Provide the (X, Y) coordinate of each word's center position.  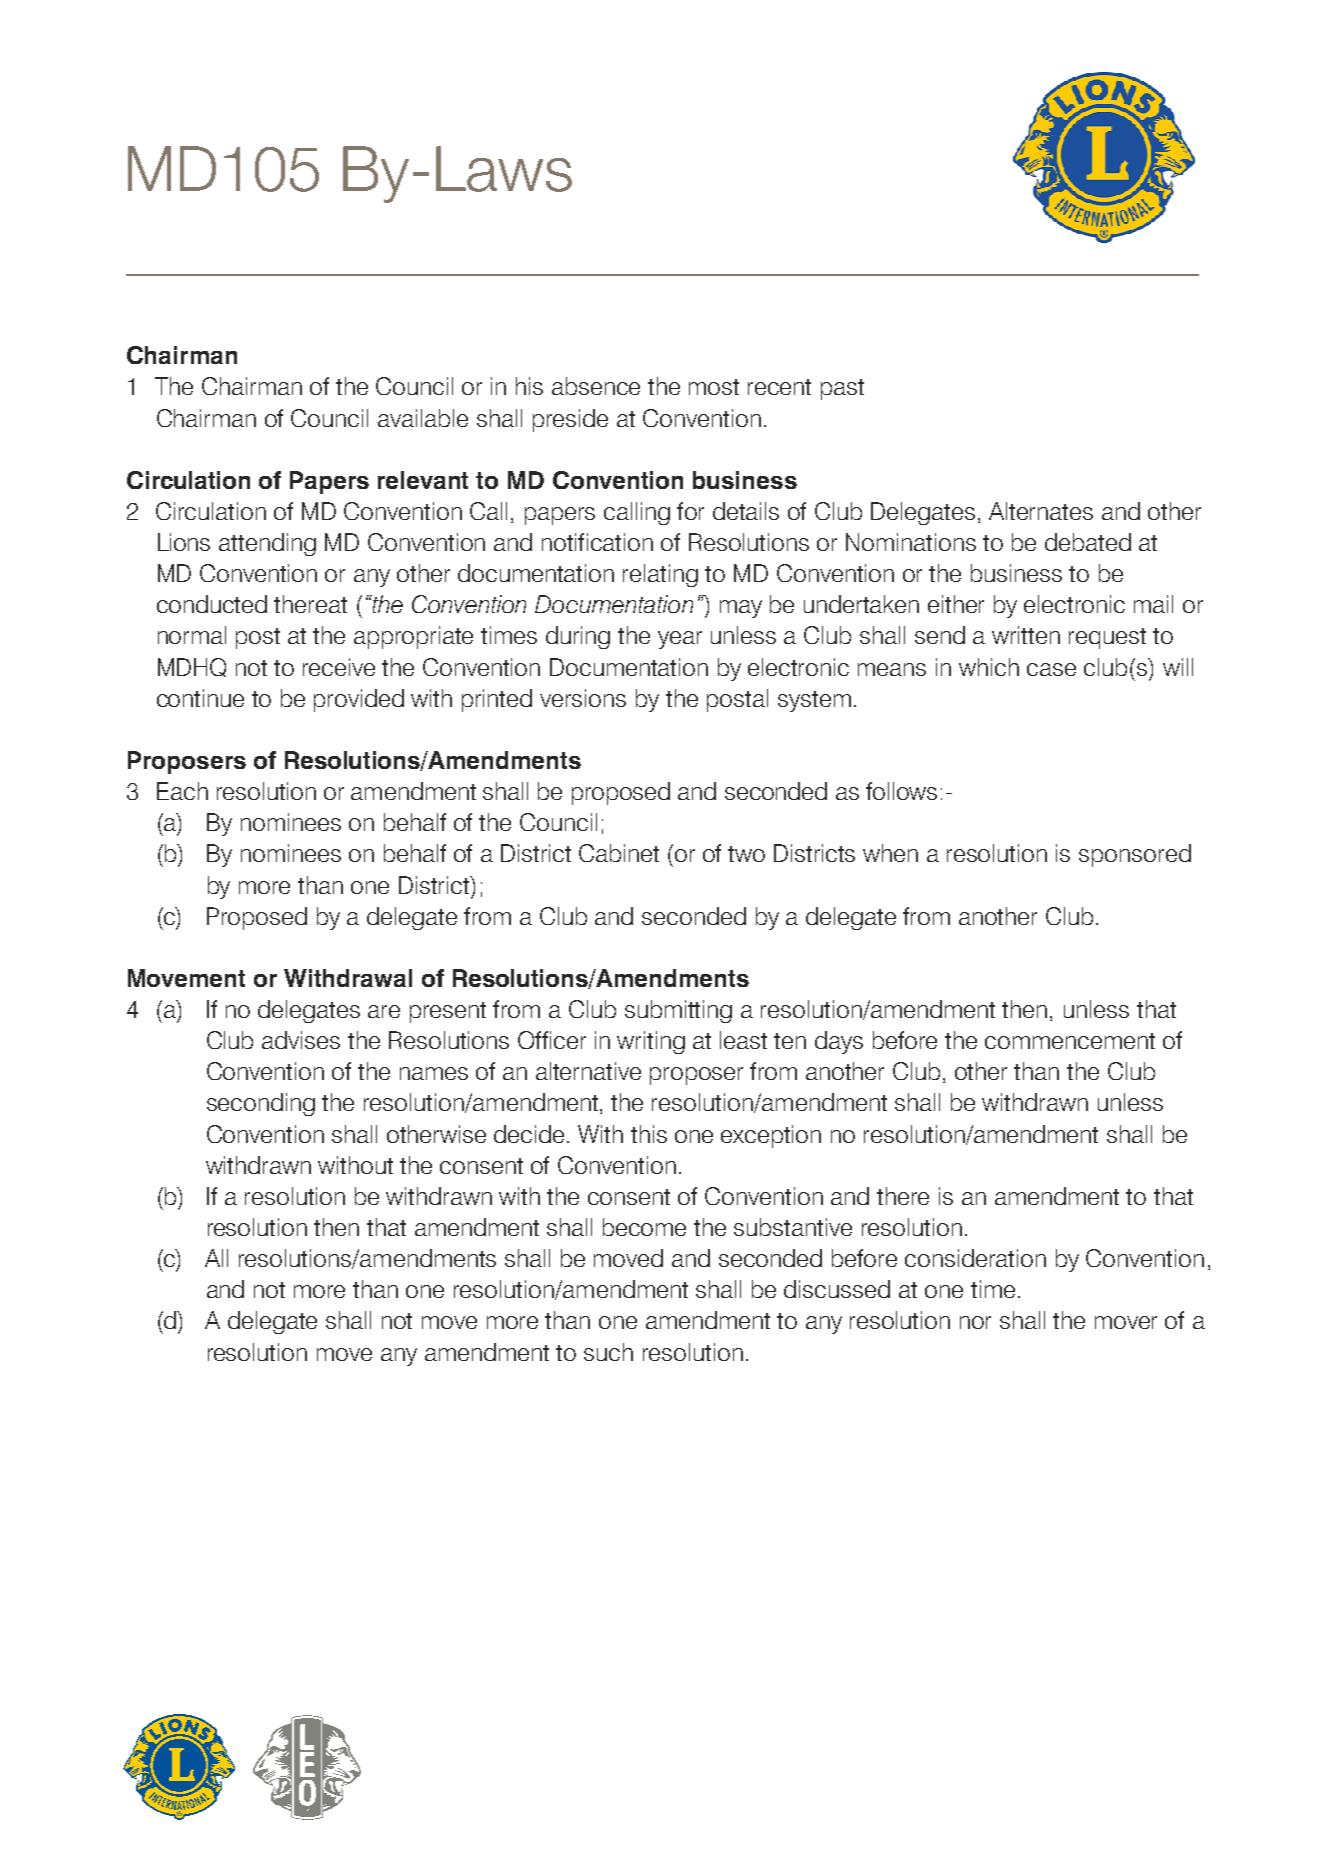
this (649, 1134)
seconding (261, 1104)
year (680, 640)
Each (182, 791)
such (608, 1352)
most (714, 387)
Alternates (1041, 511)
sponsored (1135, 855)
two (746, 854)
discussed (837, 1289)
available (423, 418)
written (1026, 635)
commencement (1070, 1041)
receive (339, 667)
